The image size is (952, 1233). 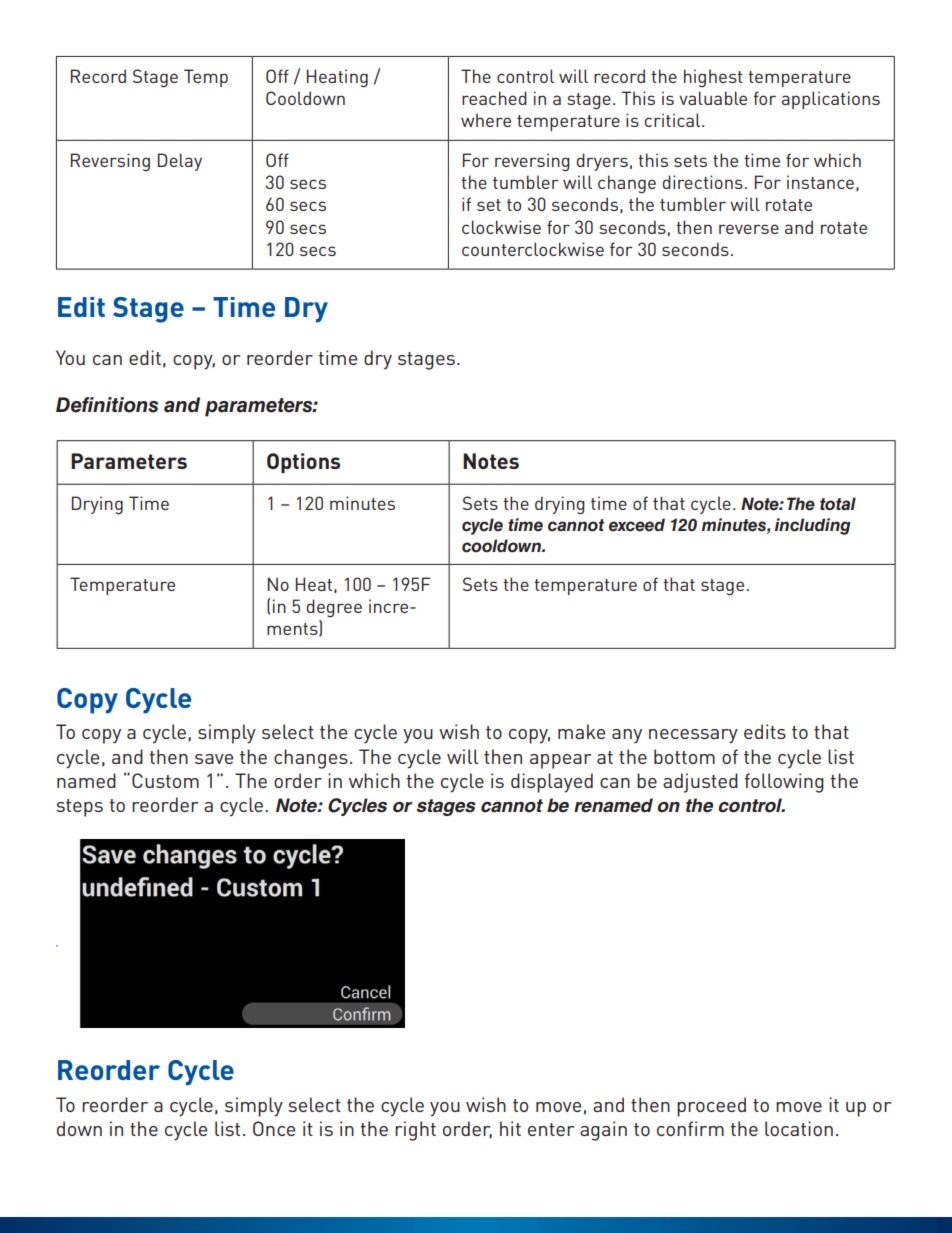 What do you see at coordinates (713, 98) in the page?
I see `valuable` at bounding box center [713, 98].
